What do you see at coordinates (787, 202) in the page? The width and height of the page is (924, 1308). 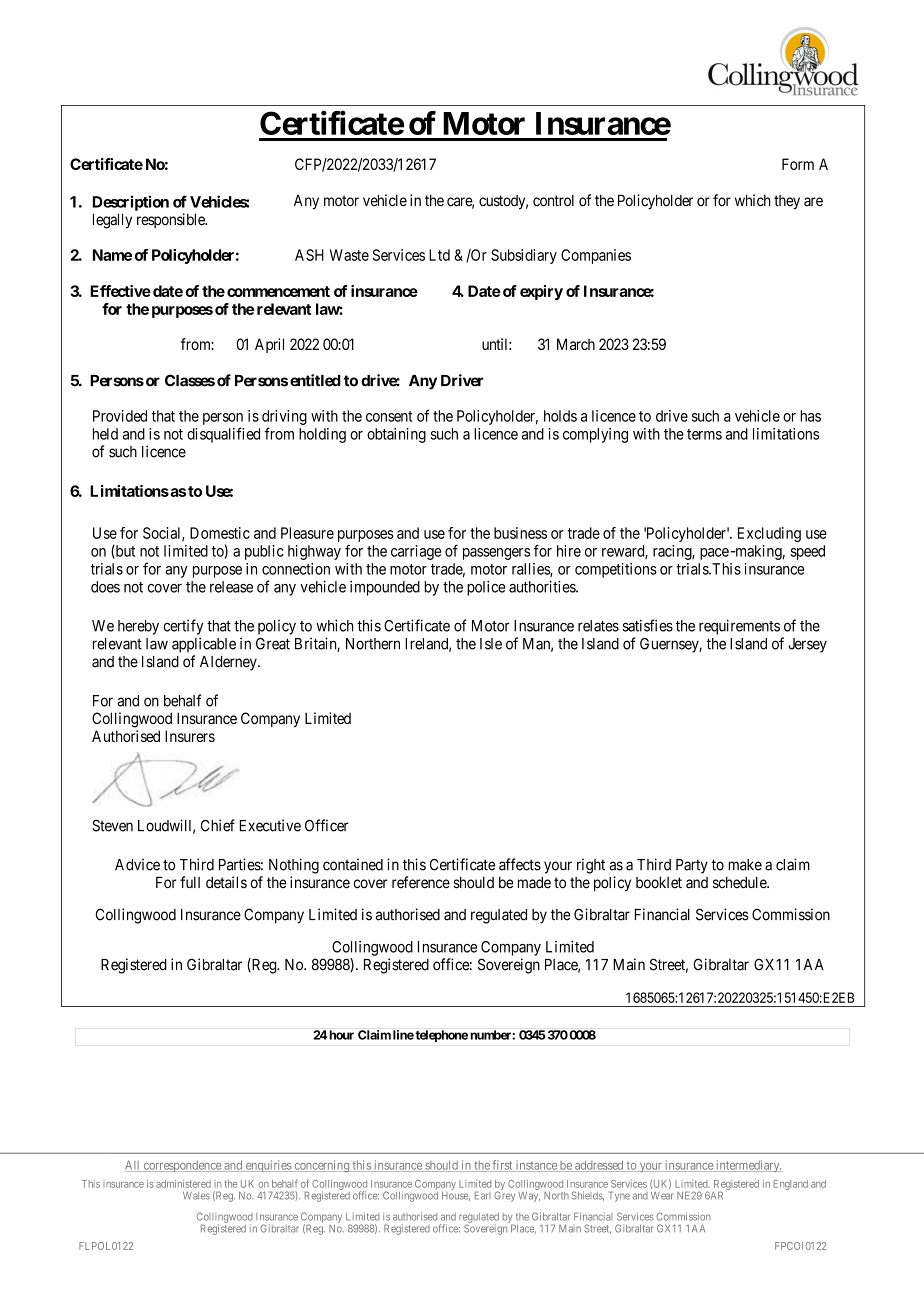 I see `they` at bounding box center [787, 202].
